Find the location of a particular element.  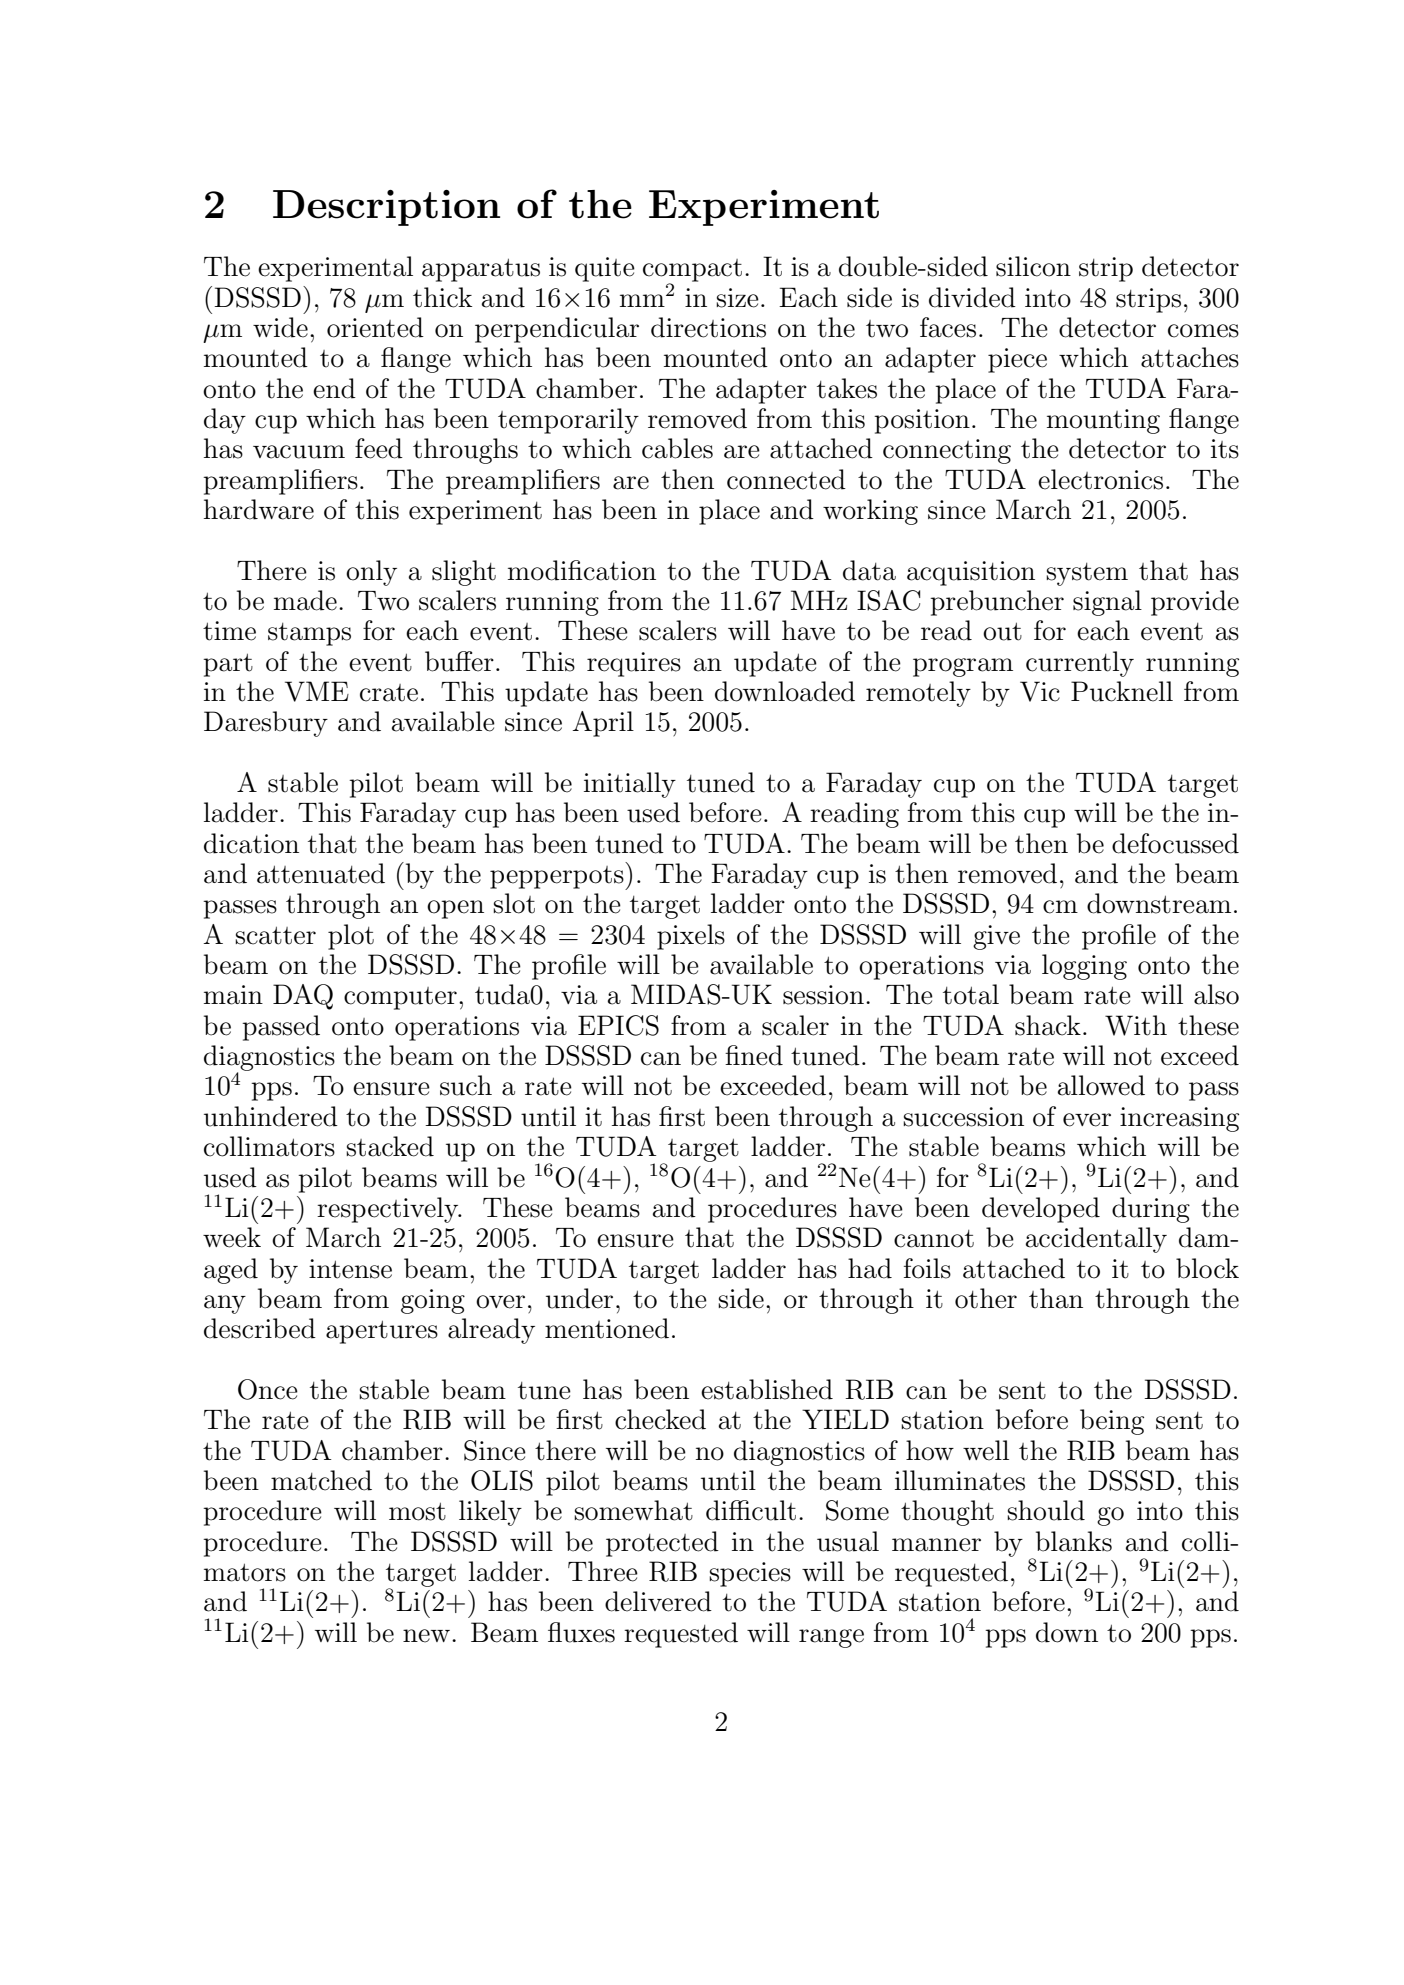

compact is located at coordinates (692, 271).
